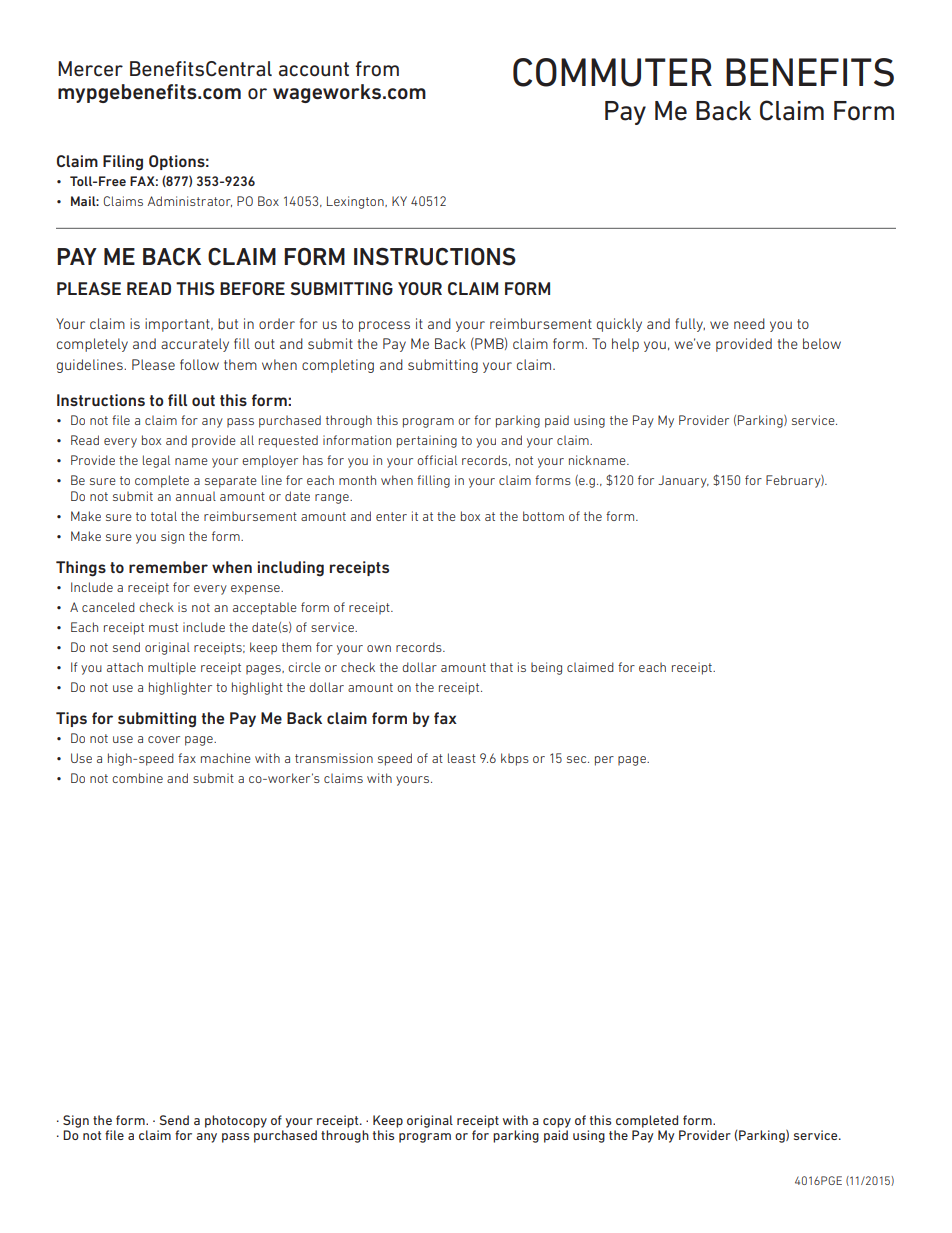  I want to click on Lexington, so click(356, 202).
